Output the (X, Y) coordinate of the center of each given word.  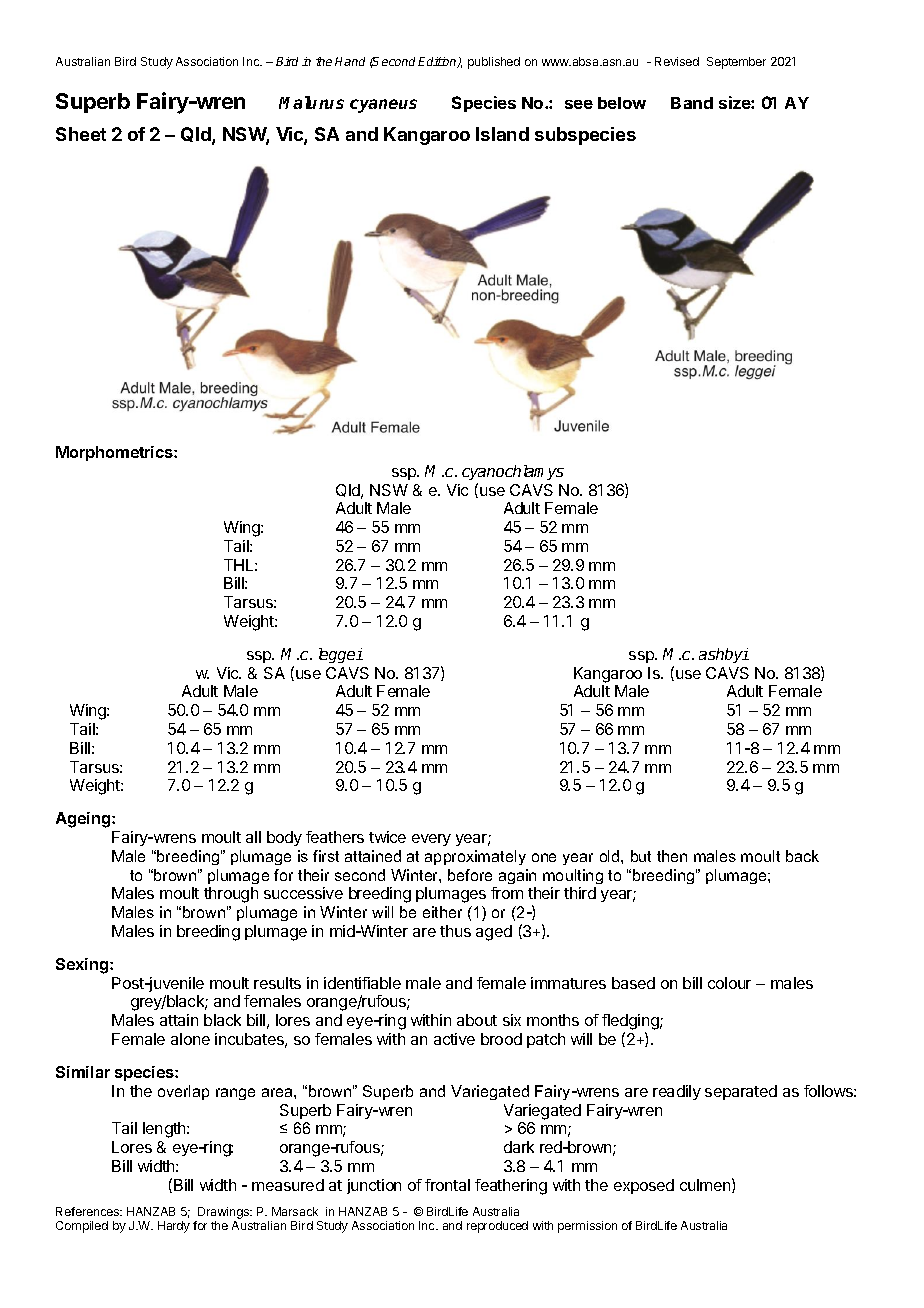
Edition (438, 62)
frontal (447, 1185)
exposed (644, 1186)
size (735, 102)
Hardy (174, 1227)
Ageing (84, 820)
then (672, 856)
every (431, 840)
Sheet (81, 134)
